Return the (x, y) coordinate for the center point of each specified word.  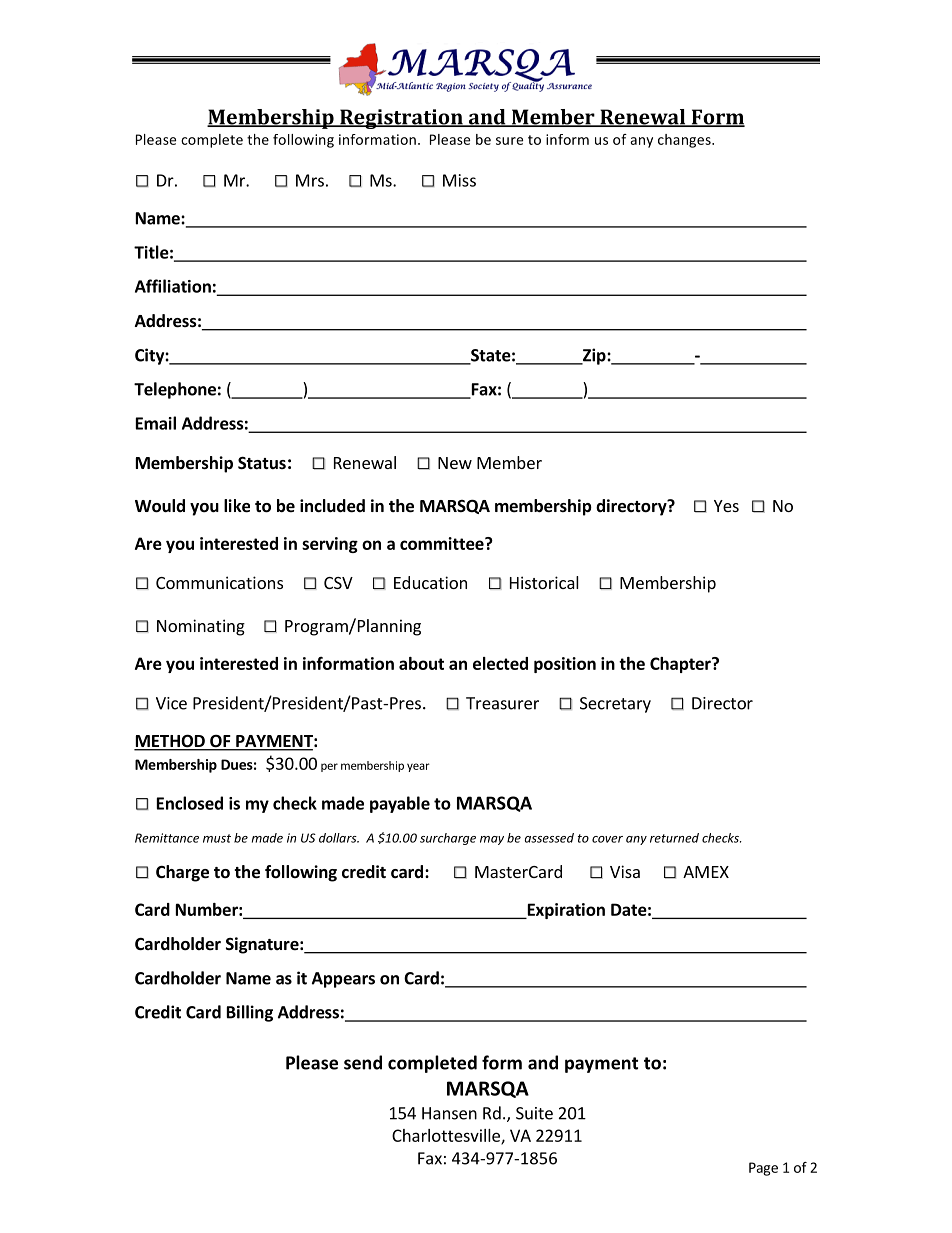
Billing (250, 1013)
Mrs (310, 180)
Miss (459, 180)
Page (763, 1169)
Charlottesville (447, 1136)
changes (685, 141)
